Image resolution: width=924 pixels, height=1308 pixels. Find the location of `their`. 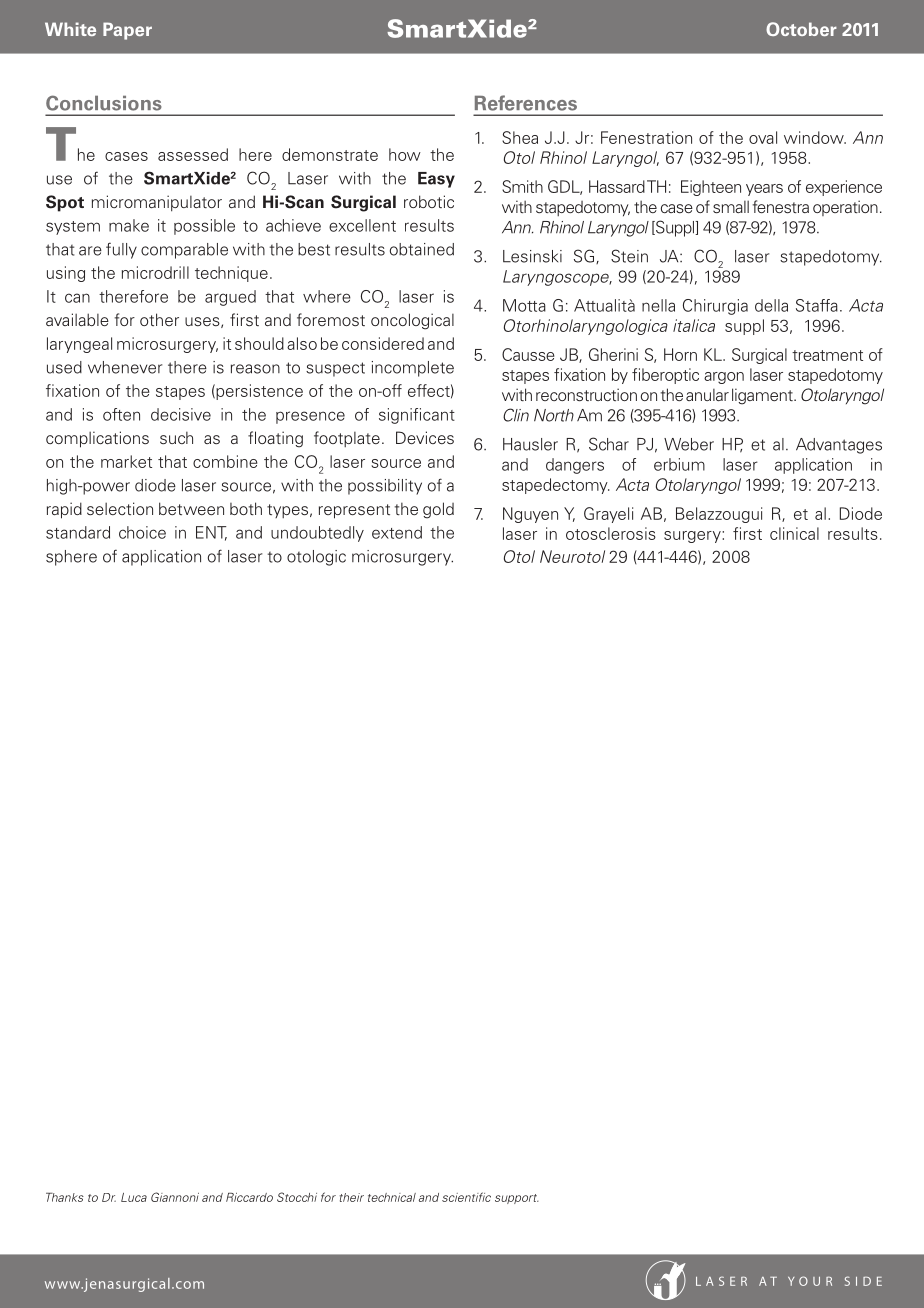

their is located at coordinates (352, 1197).
